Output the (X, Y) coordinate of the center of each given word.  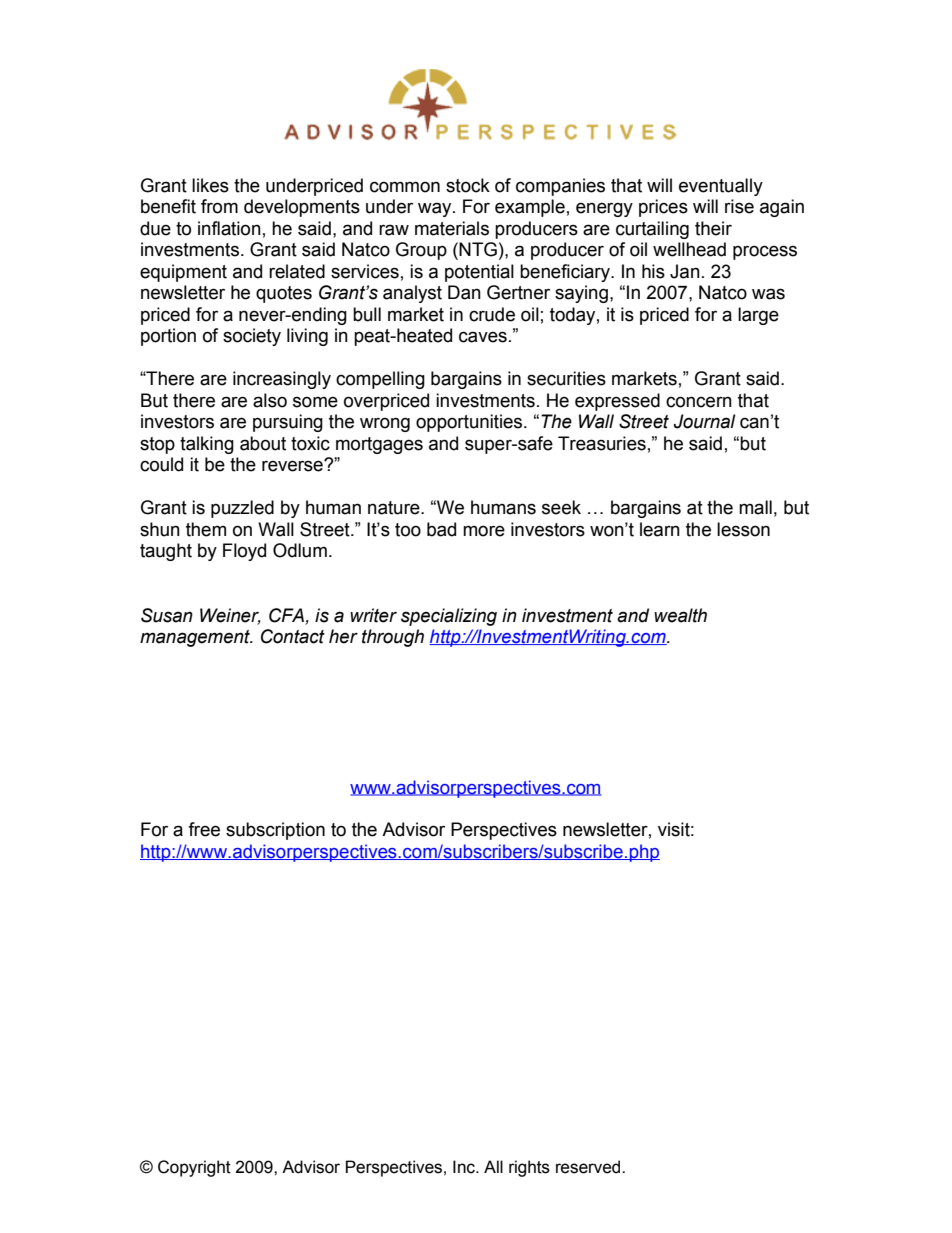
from (219, 206)
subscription (275, 831)
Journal (705, 421)
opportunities (470, 423)
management (196, 638)
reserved (589, 1167)
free (204, 829)
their (713, 228)
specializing (449, 617)
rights (529, 1168)
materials (452, 228)
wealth (680, 615)
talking (207, 445)
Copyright (194, 1168)
